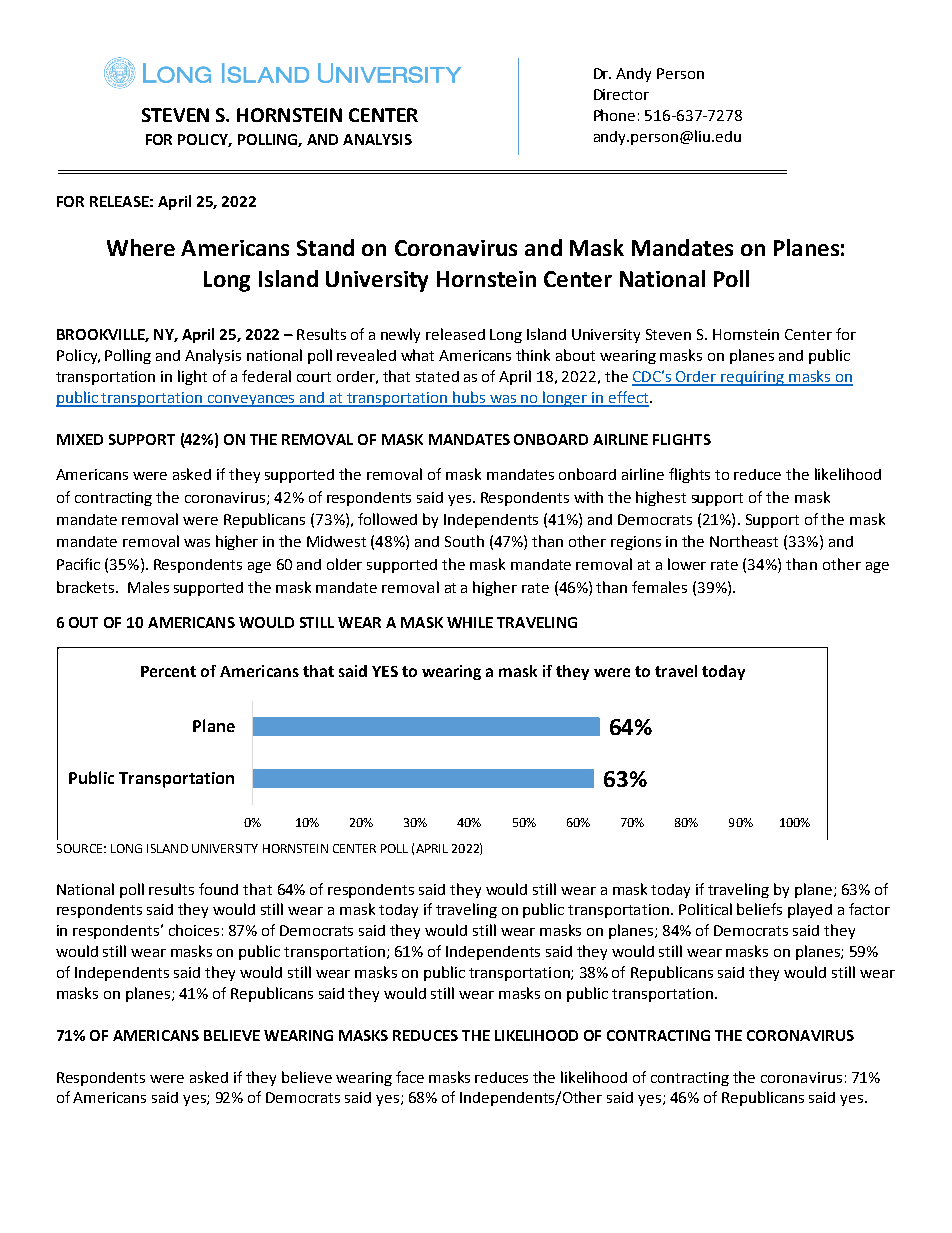 This screenshot has height=1233, width=952. What do you see at coordinates (410, 1077) in the screenshot?
I see `face` at bounding box center [410, 1077].
